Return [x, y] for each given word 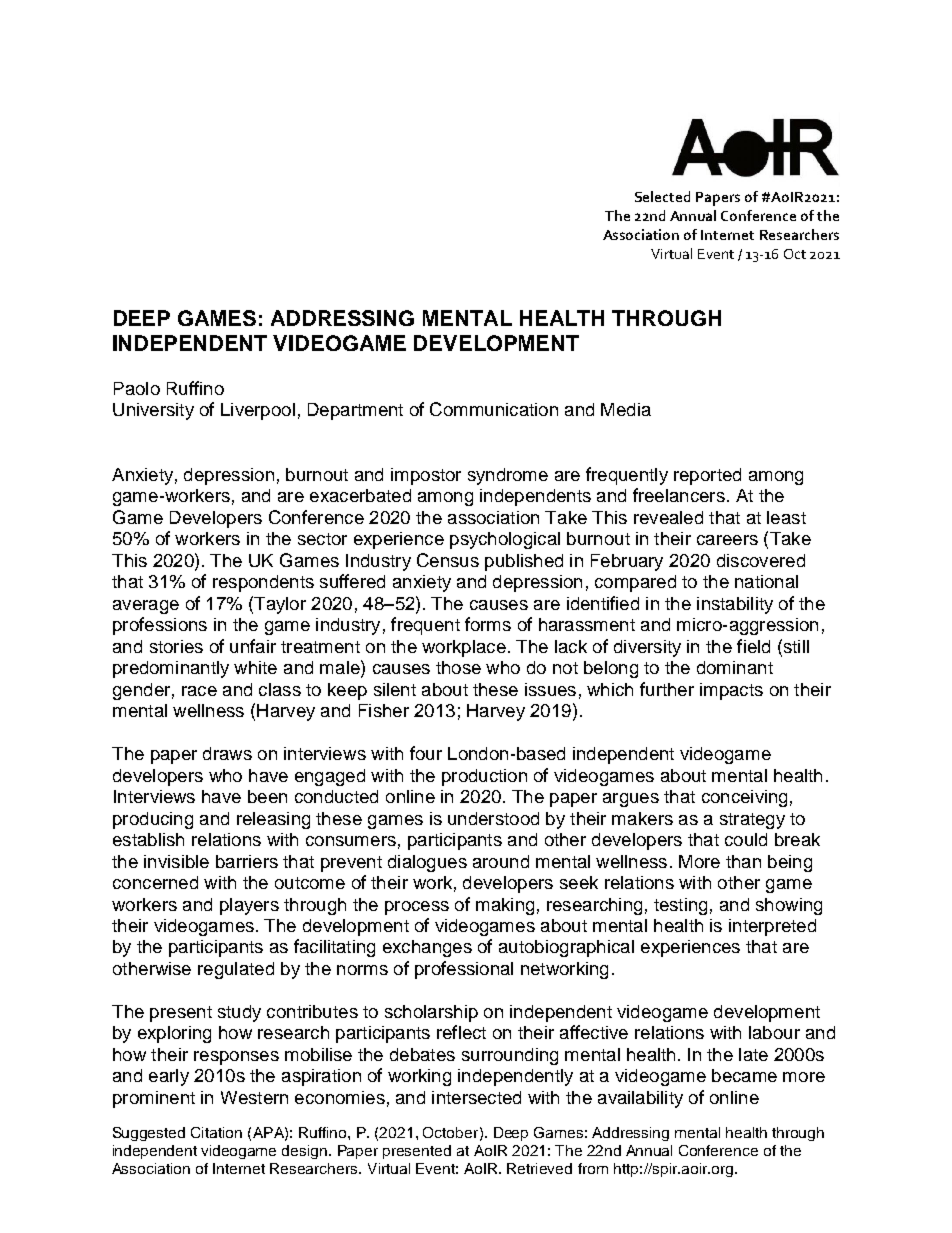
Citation [216, 1132]
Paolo [137, 388]
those [458, 667]
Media [626, 409]
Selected [662, 196]
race [199, 691]
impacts [731, 691]
